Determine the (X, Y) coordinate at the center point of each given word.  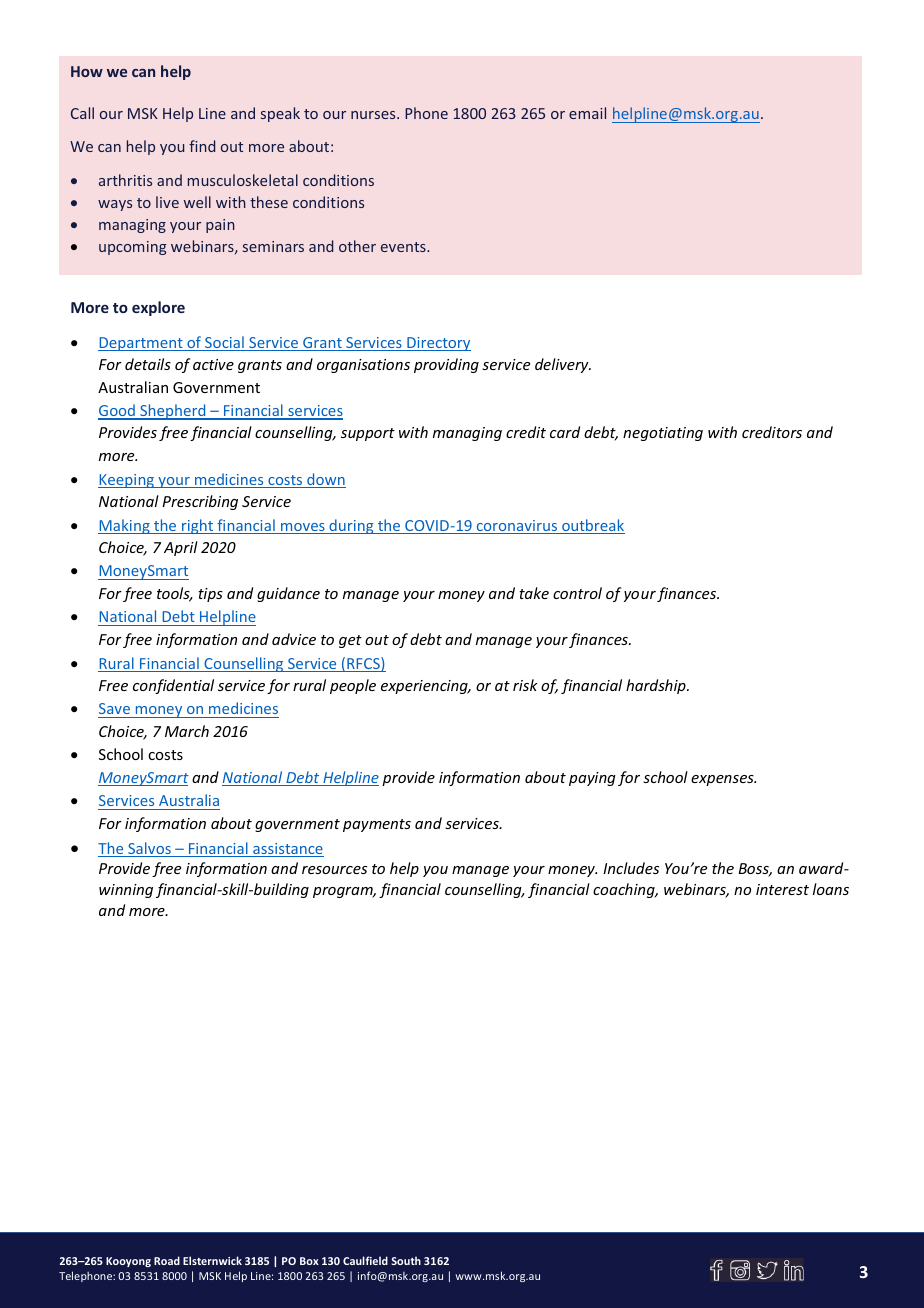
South (406, 1260)
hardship (657, 686)
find (202, 146)
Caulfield (365, 1260)
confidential (173, 686)
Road (167, 1260)
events (404, 247)
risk (525, 685)
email (587, 113)
